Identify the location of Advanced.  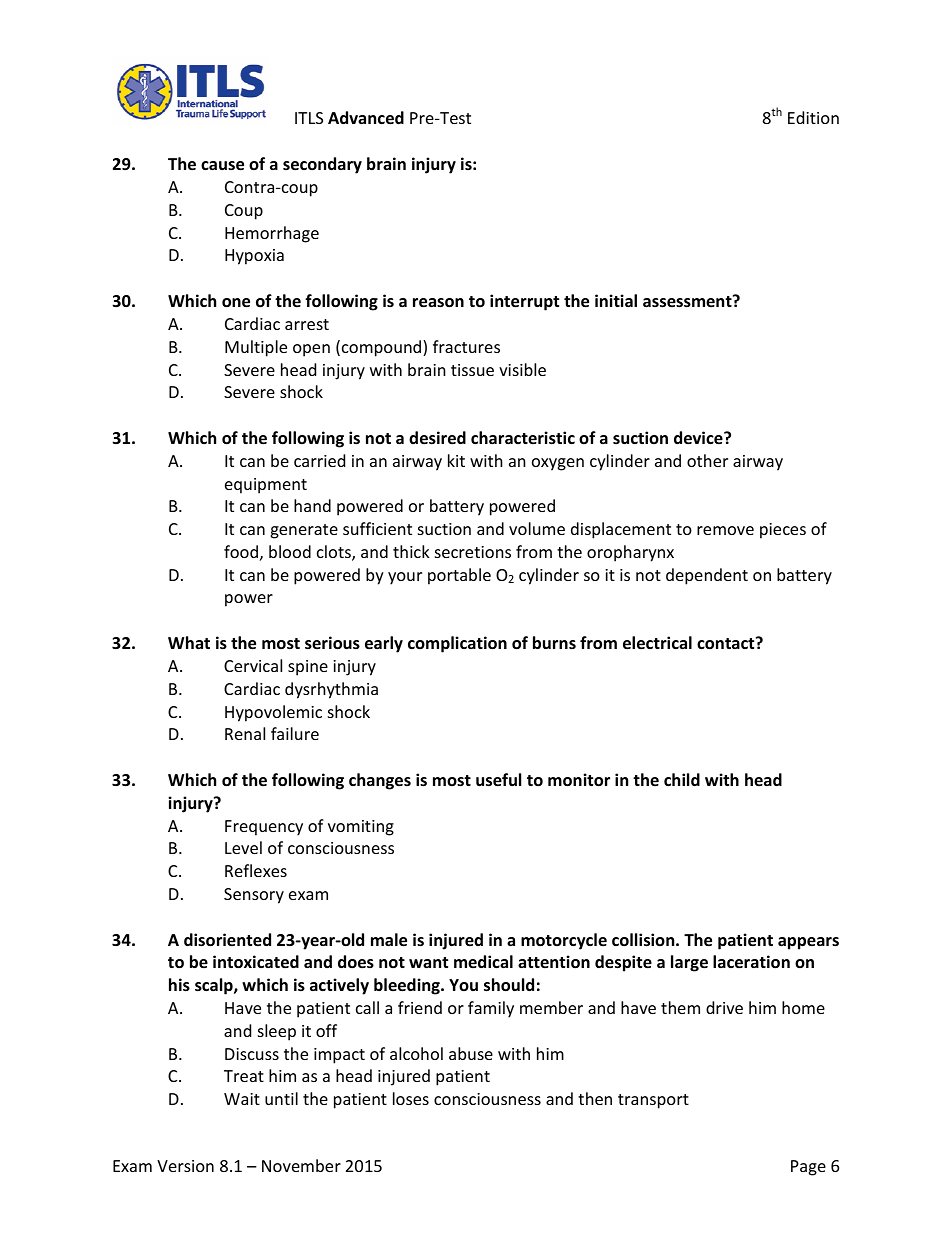
(366, 118).
